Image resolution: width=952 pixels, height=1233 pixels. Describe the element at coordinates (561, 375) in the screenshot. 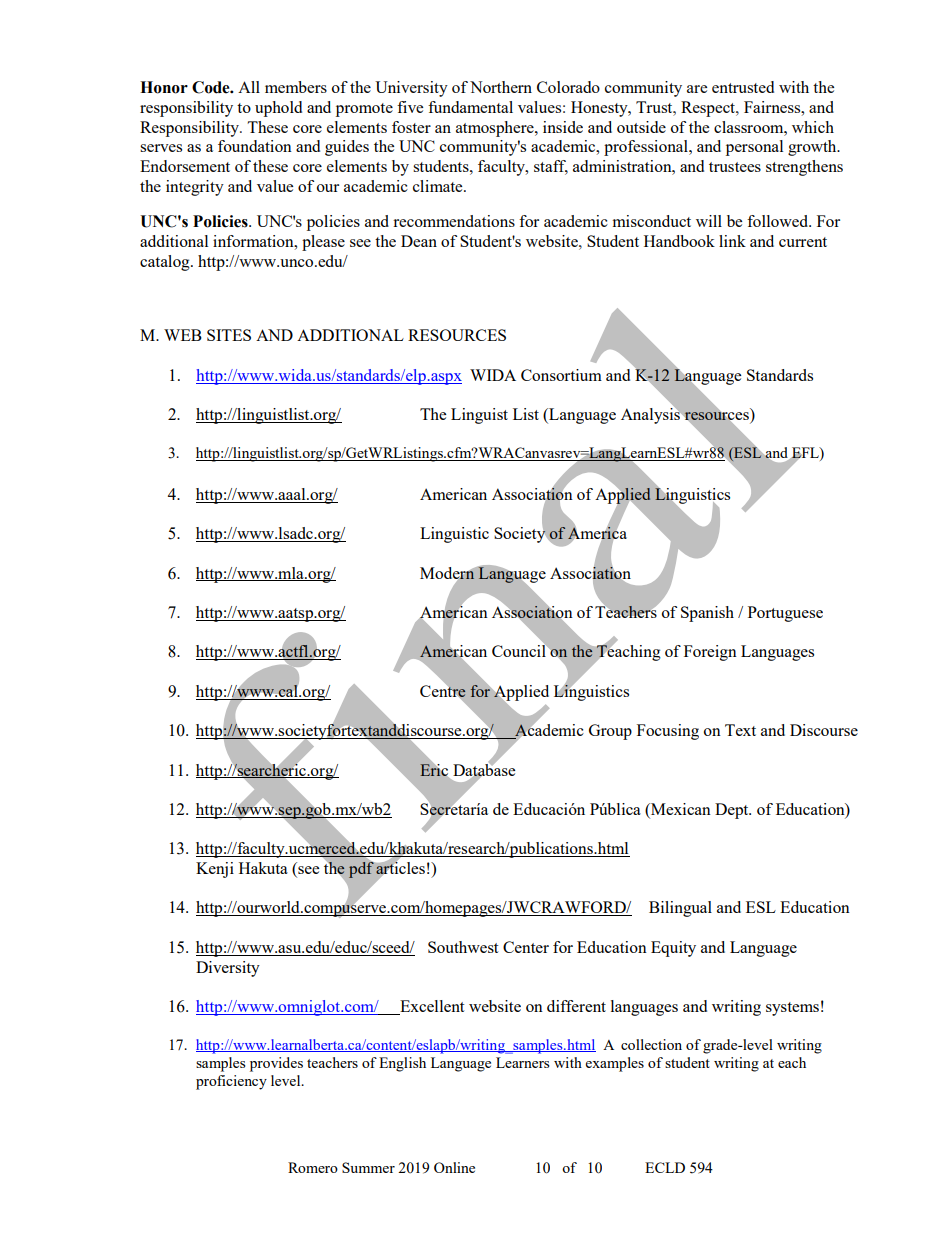

I see `Consortium` at that location.
